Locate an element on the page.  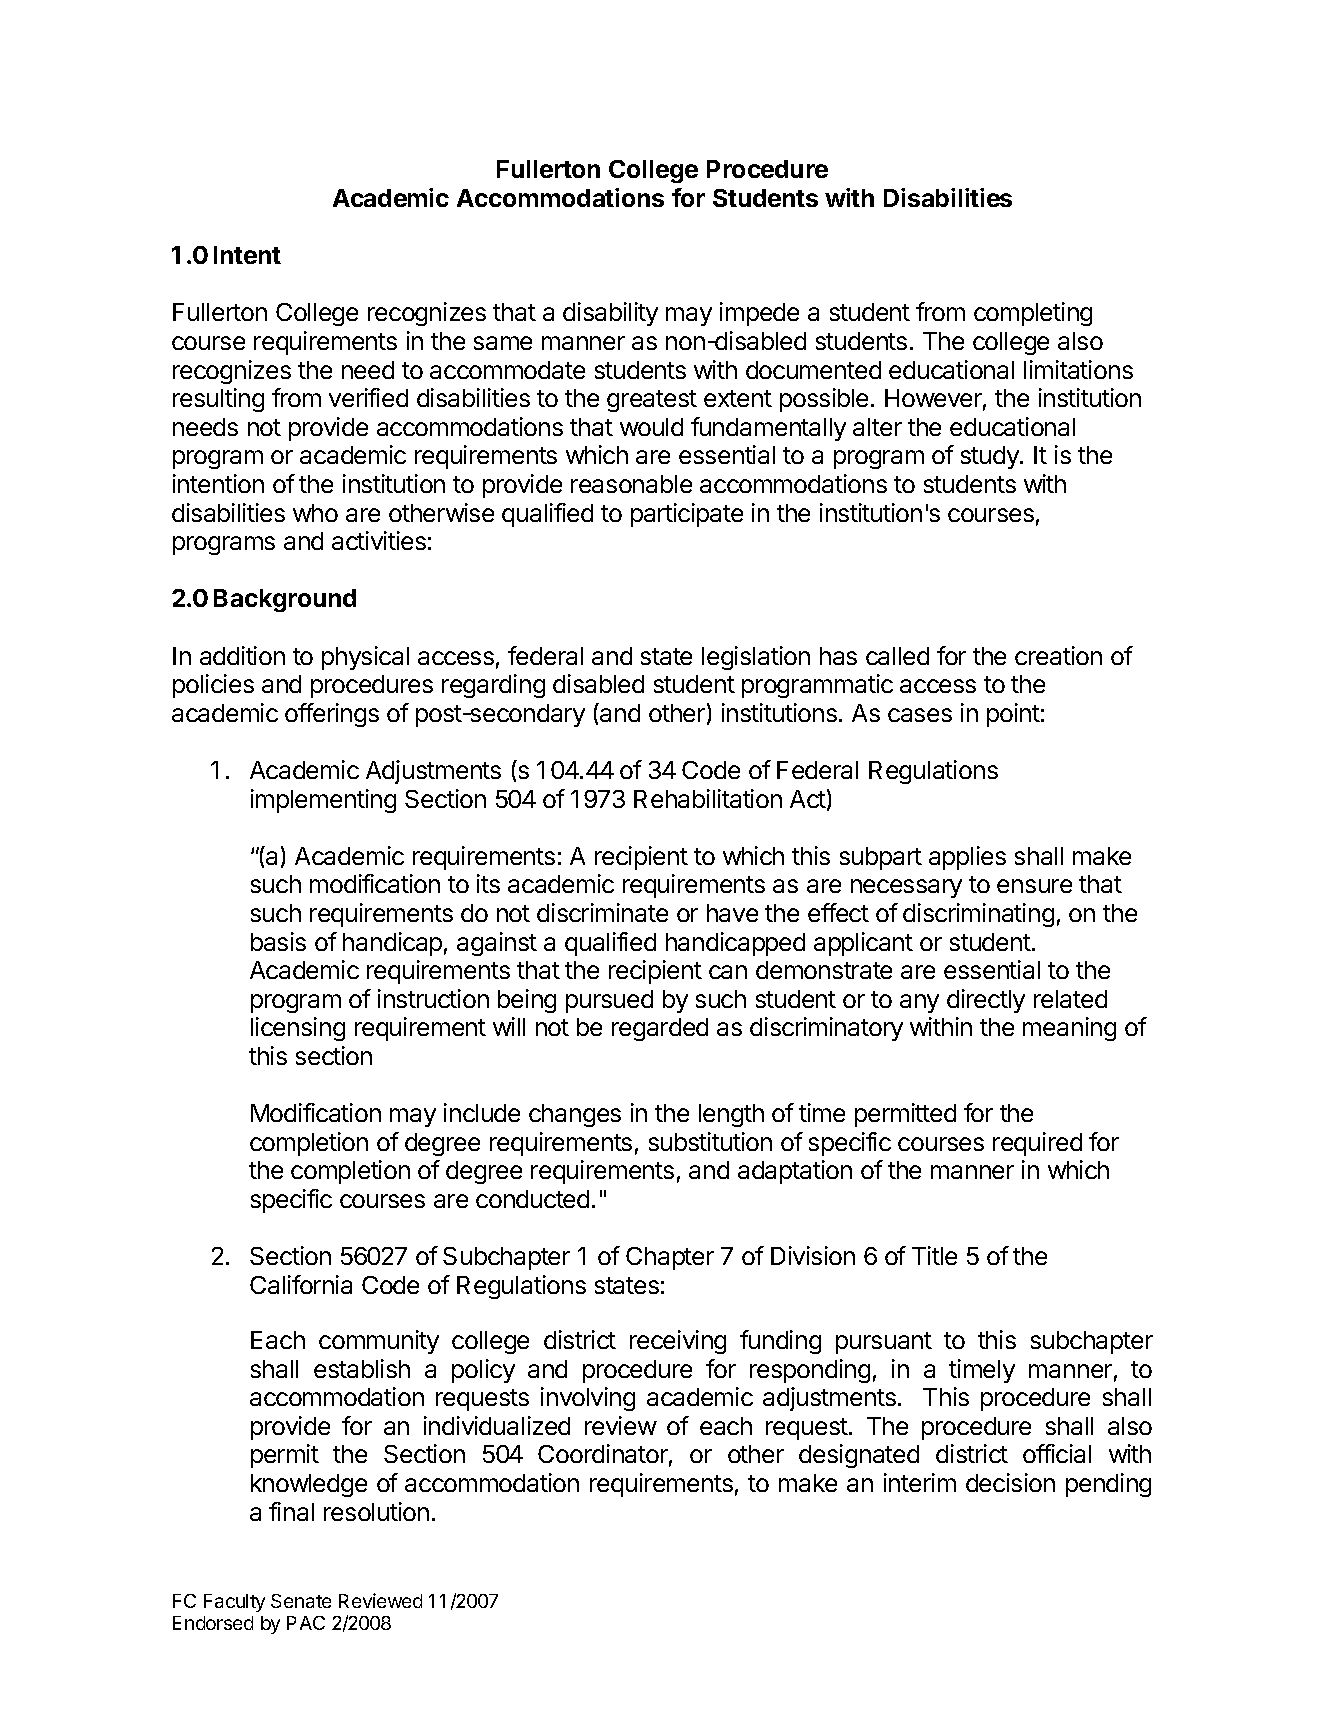
Senate is located at coordinates (301, 1601).
